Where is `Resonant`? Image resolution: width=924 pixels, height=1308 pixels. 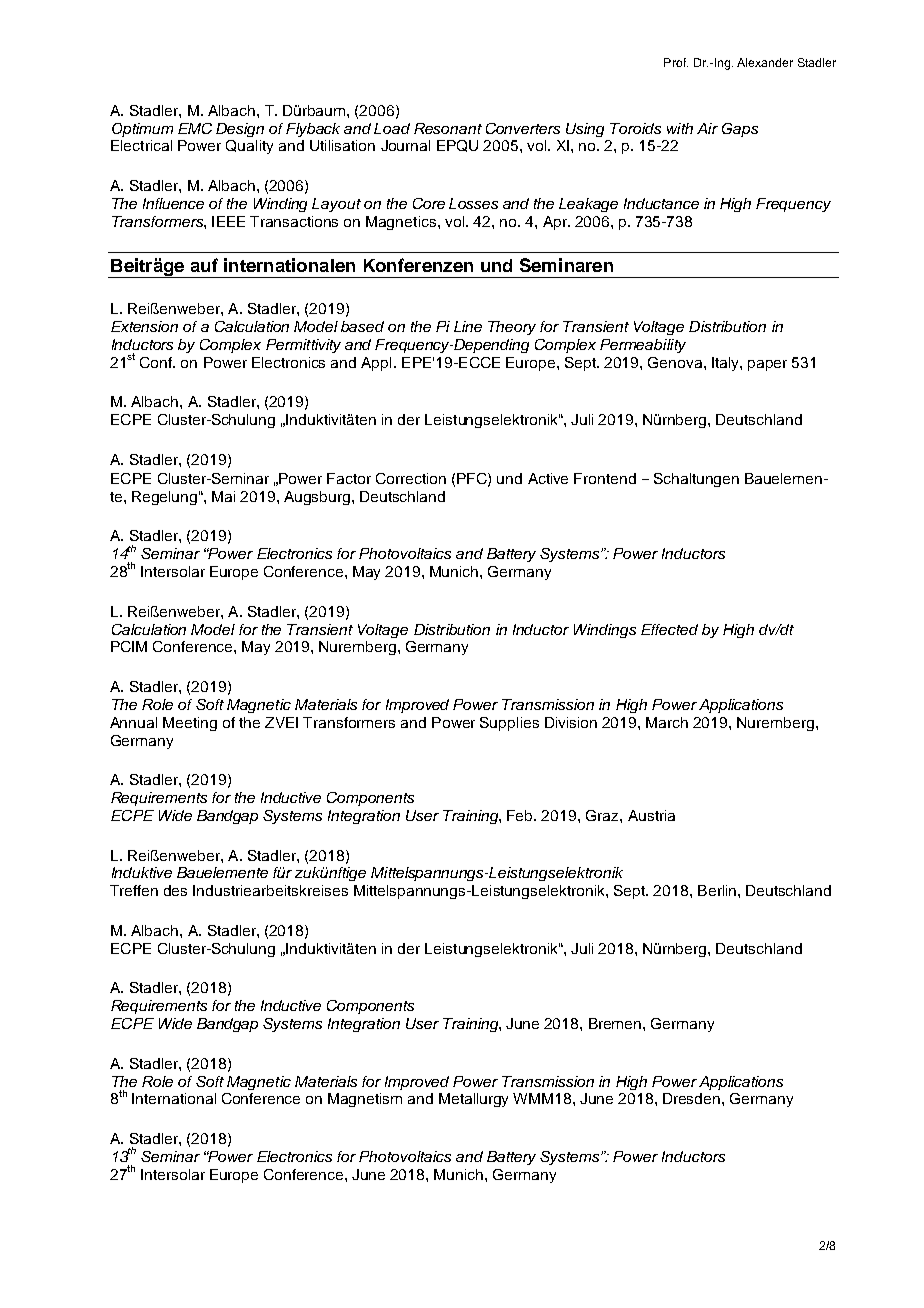
Resonant is located at coordinates (448, 128).
